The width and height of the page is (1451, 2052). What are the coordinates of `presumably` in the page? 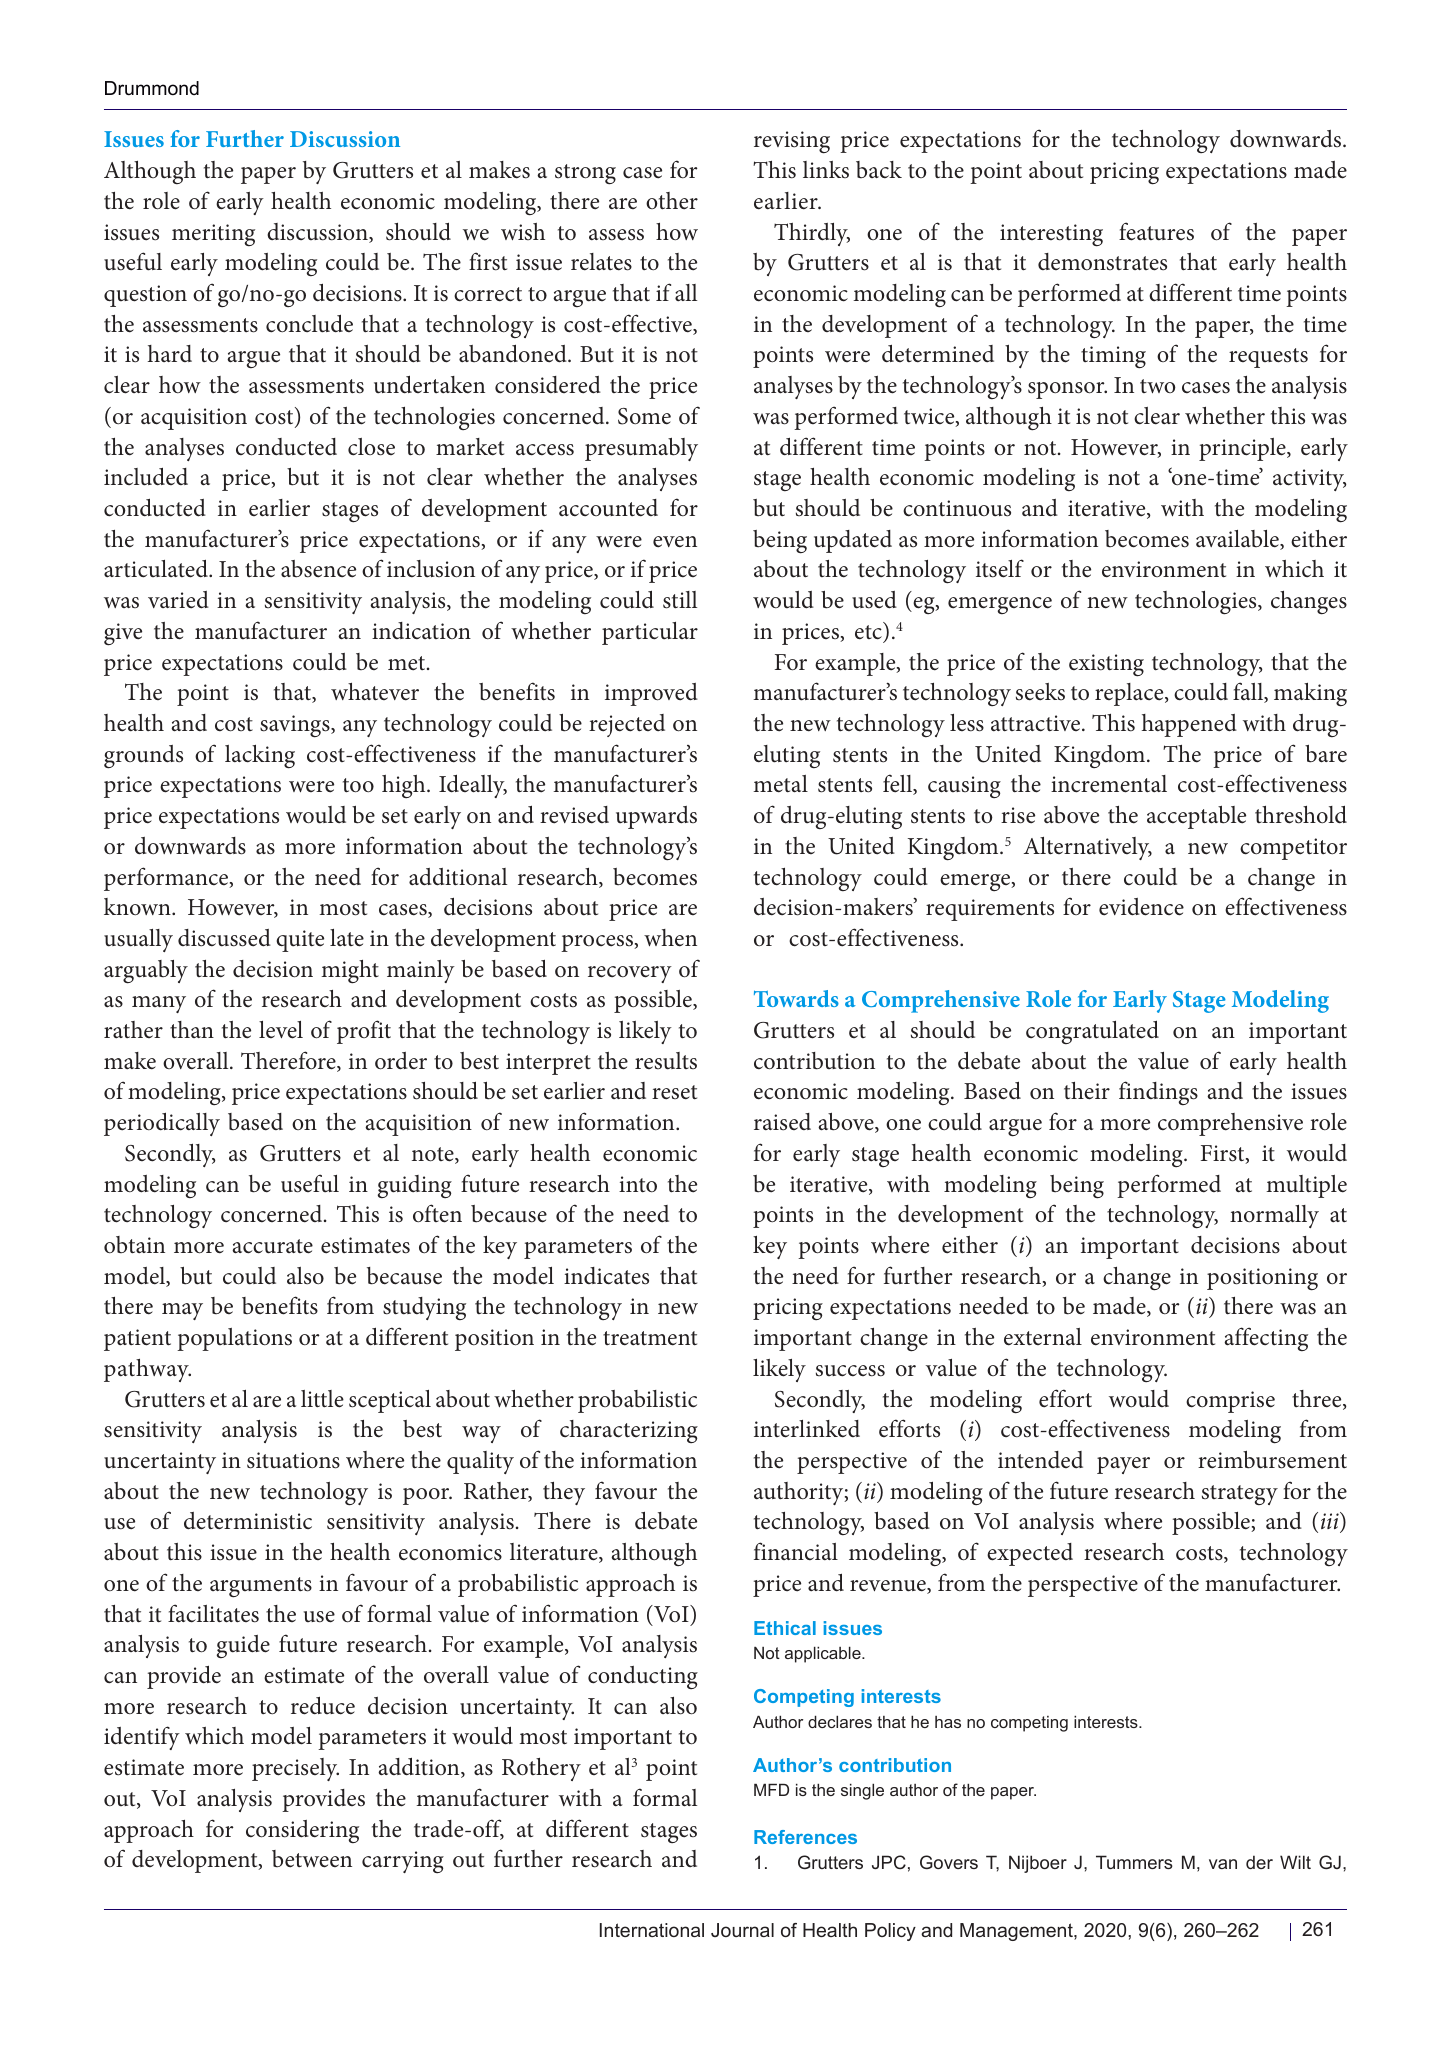 It's located at (641, 449).
